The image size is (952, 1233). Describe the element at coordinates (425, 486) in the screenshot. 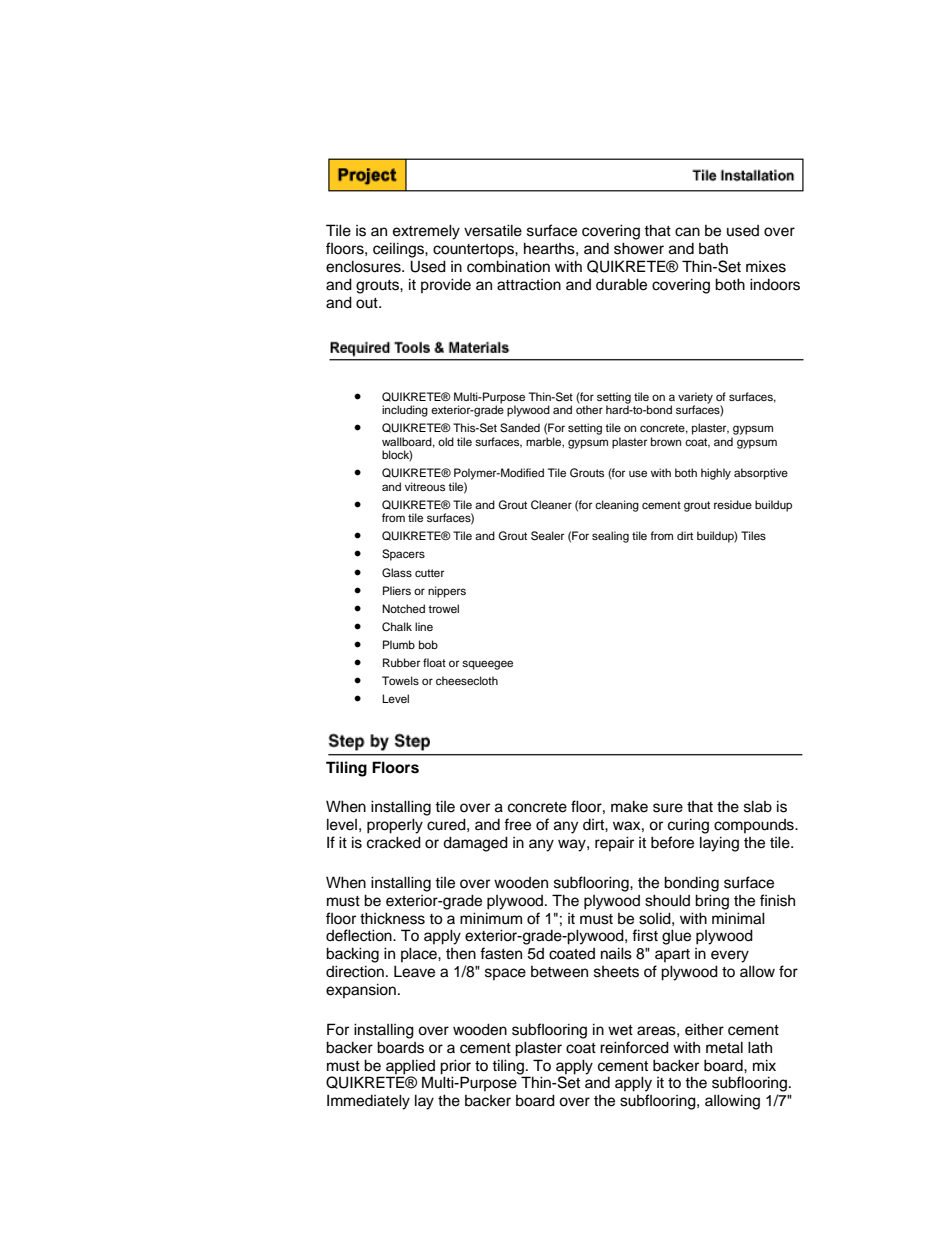

I see `vitreous` at that location.
